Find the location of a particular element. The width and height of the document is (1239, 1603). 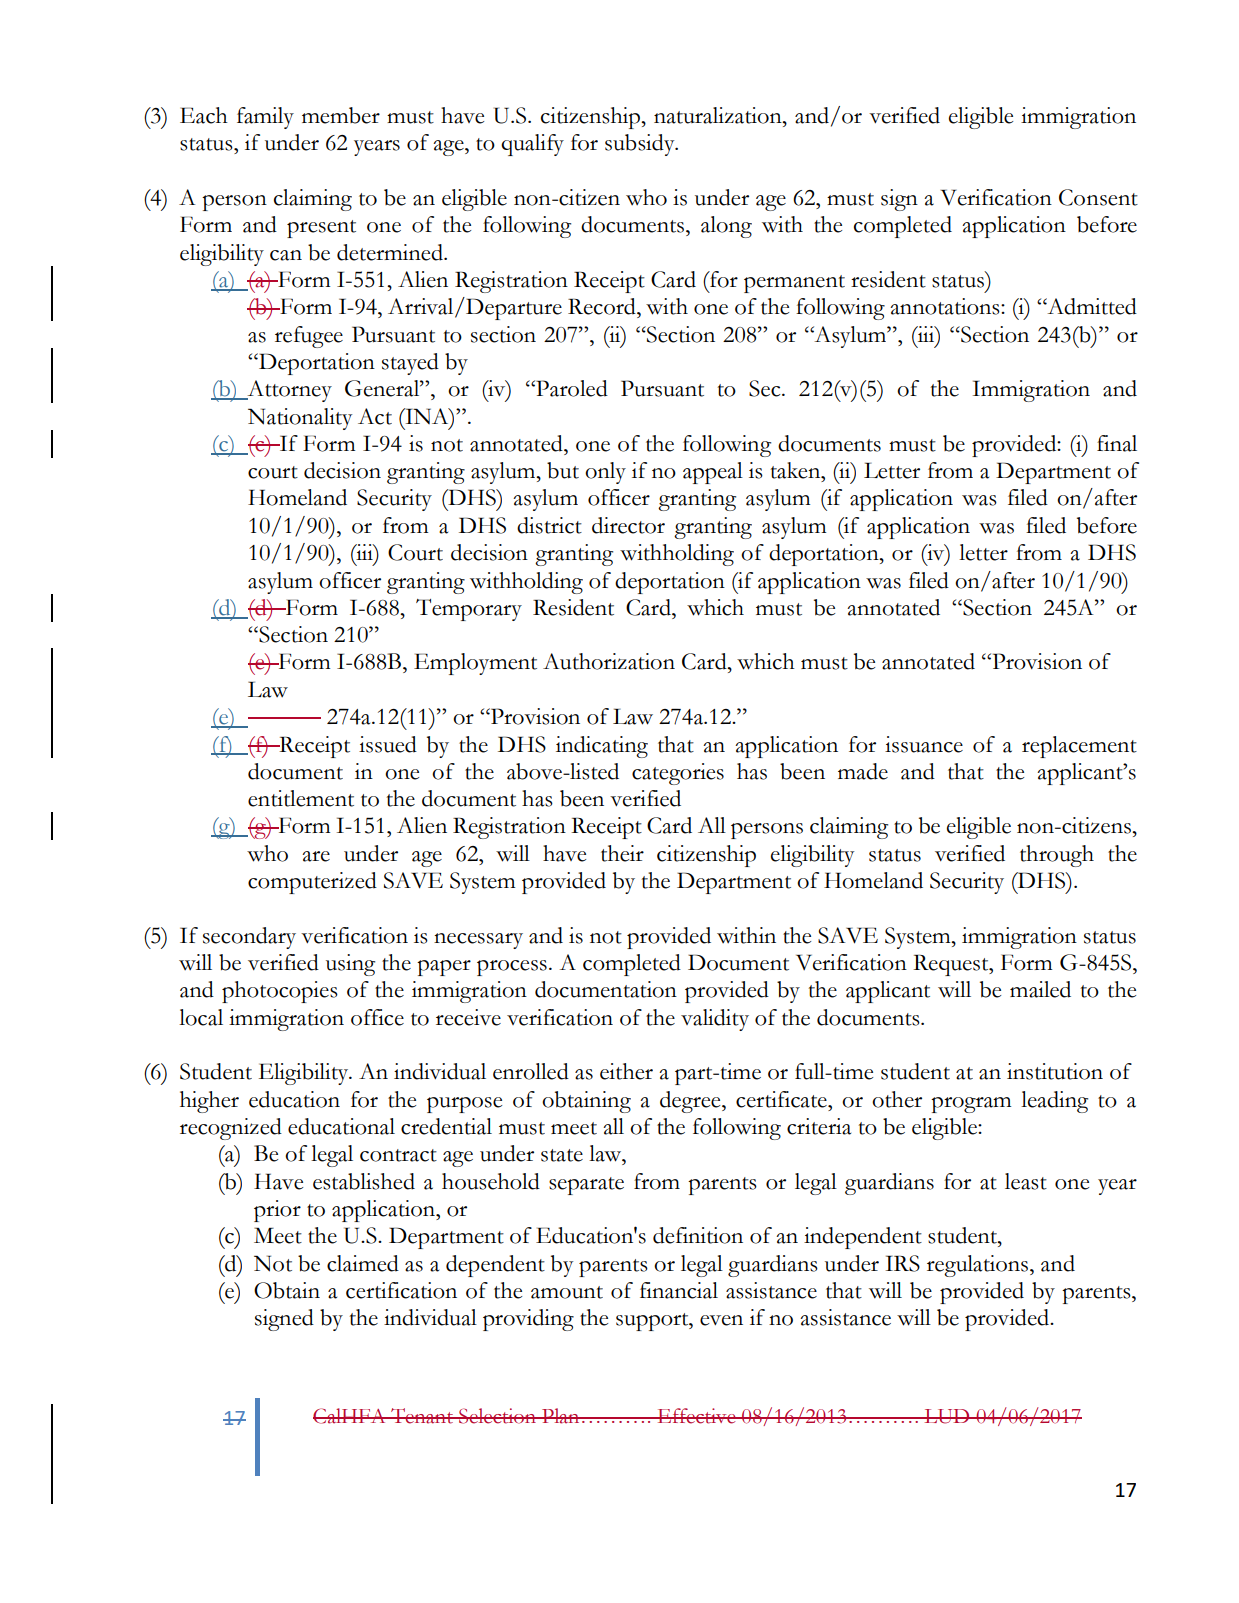

final is located at coordinates (1117, 443).
